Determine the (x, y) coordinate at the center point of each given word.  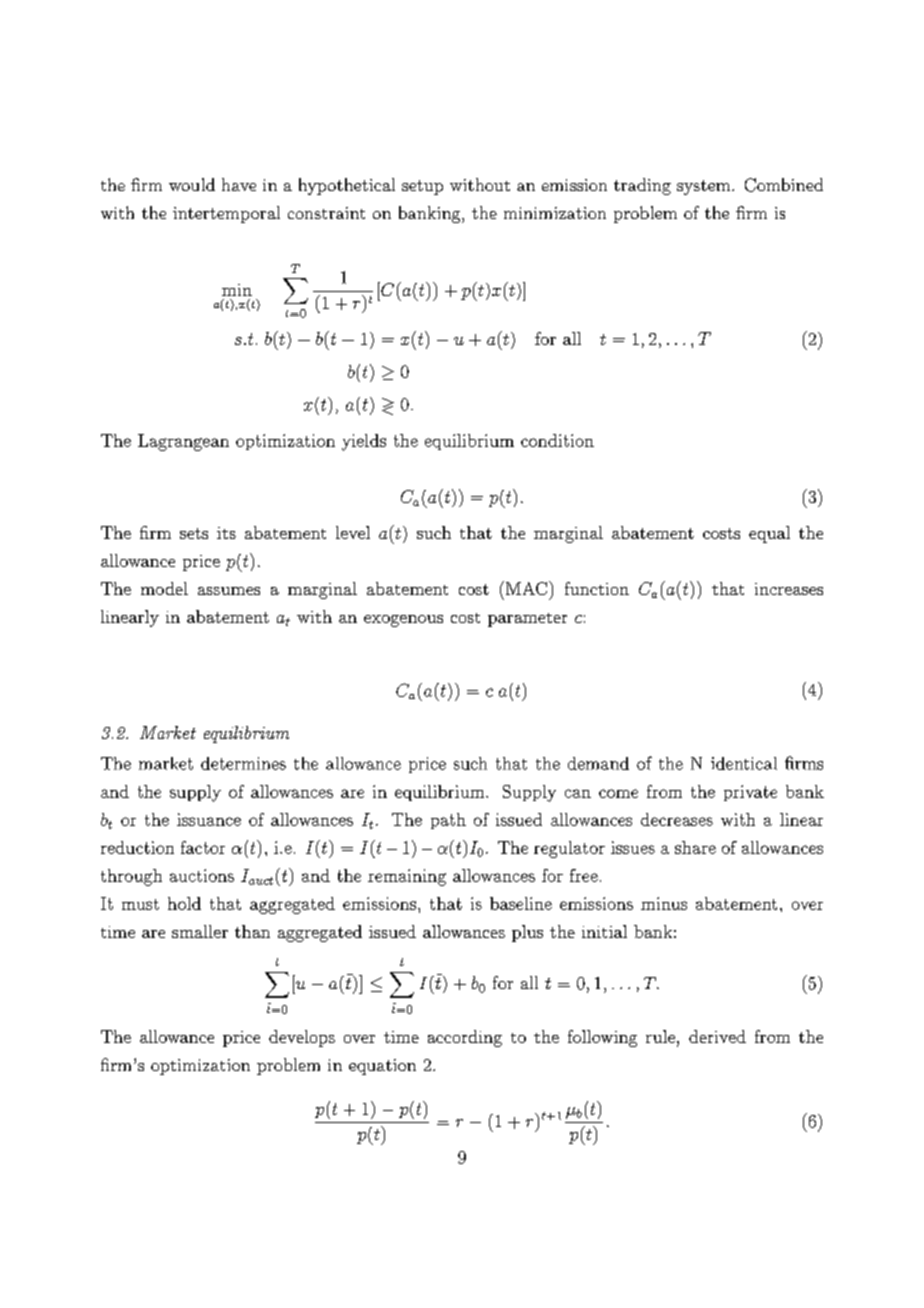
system (703, 187)
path (448, 821)
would (192, 184)
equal (769, 534)
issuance (209, 819)
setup (422, 187)
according (465, 1038)
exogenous (403, 621)
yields (364, 442)
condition (557, 440)
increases (789, 589)
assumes (229, 591)
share (695, 847)
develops (302, 1038)
